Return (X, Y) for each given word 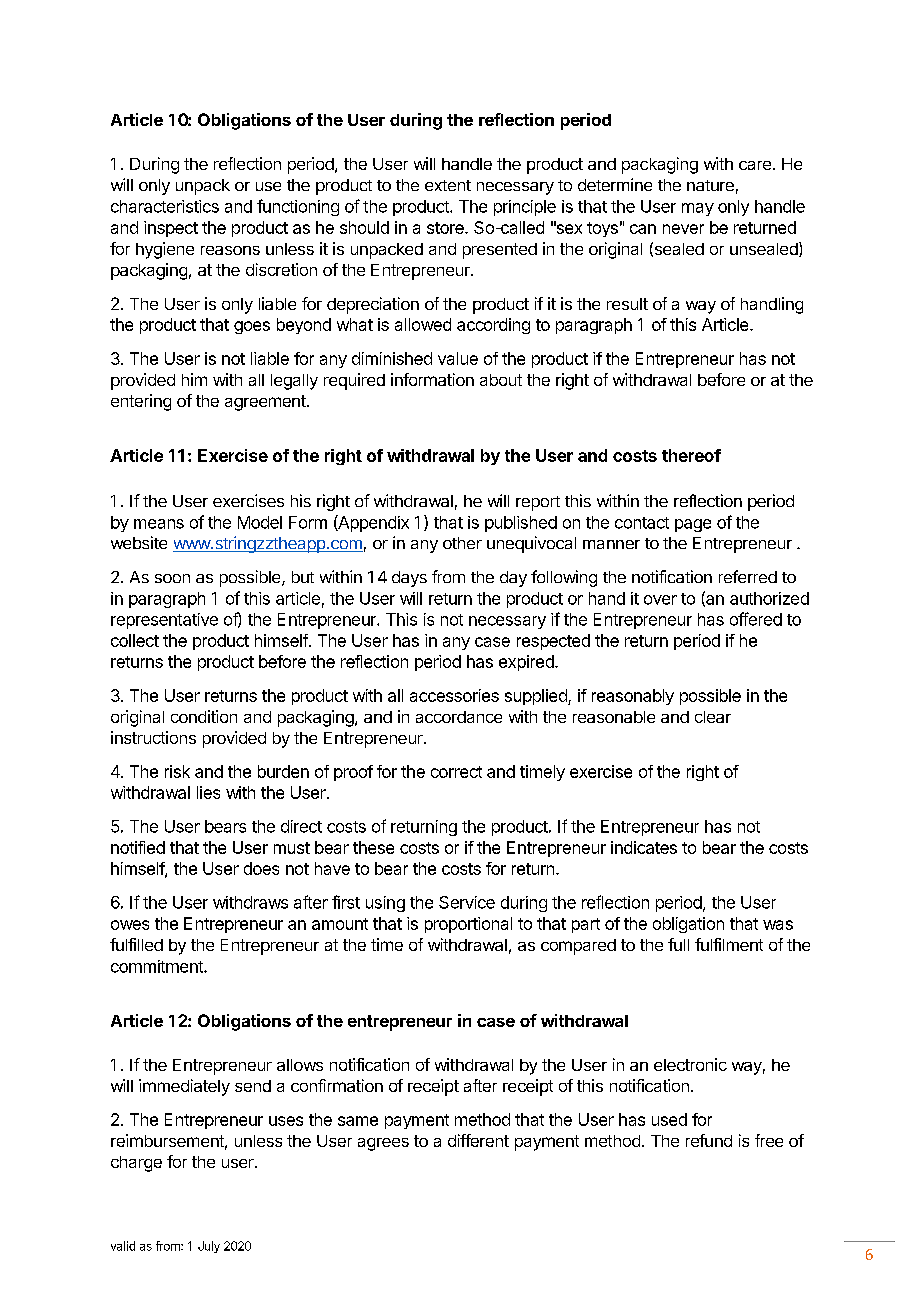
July (209, 1247)
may (698, 209)
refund (709, 1140)
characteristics (165, 206)
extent (448, 185)
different (478, 1140)
